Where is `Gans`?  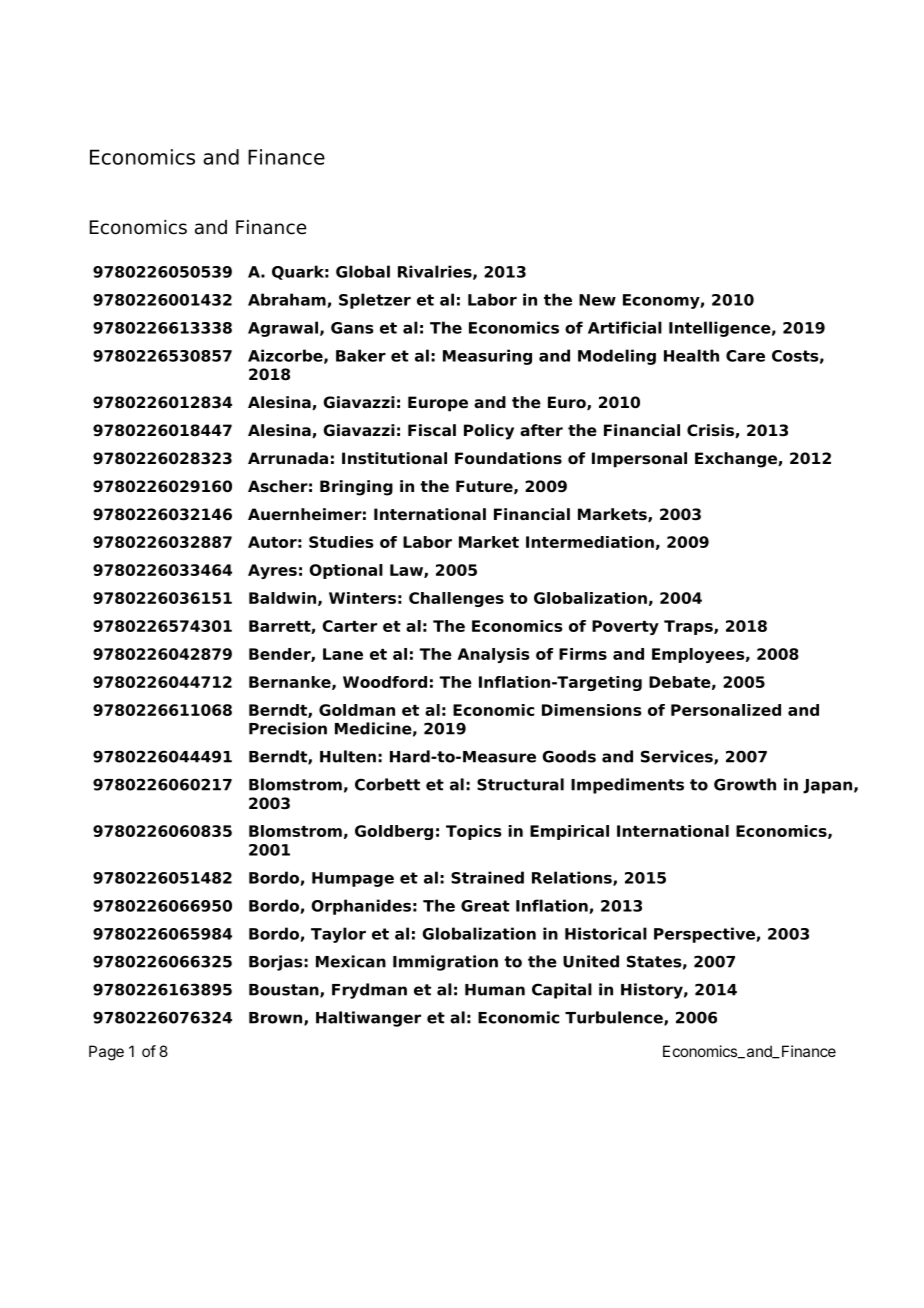
Gans is located at coordinates (352, 328).
